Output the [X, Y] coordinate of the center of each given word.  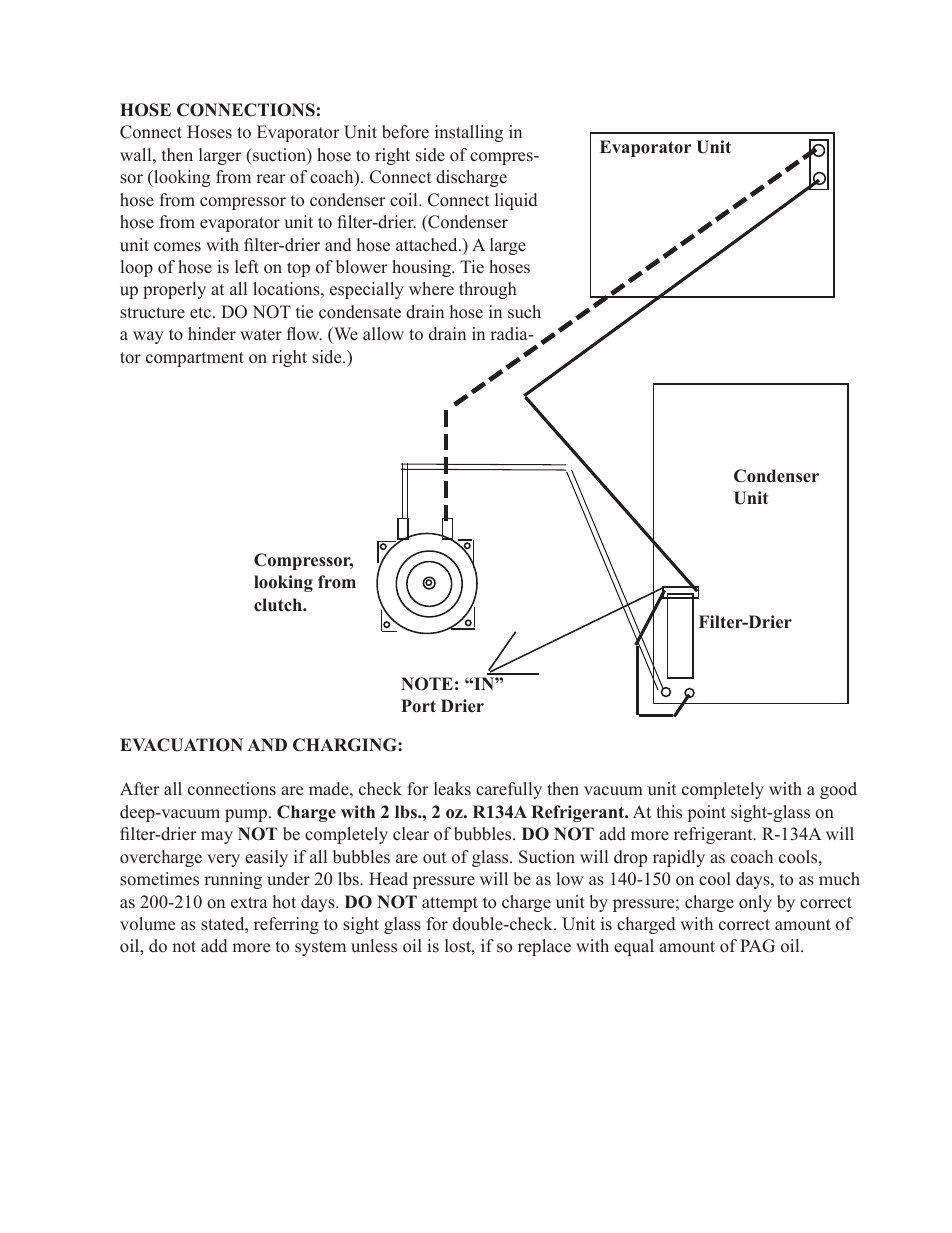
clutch [279, 605]
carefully [509, 790]
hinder [212, 334]
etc [202, 313]
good [838, 790]
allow [383, 333]
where [431, 289]
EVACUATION [181, 745]
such [524, 311]
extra [249, 903]
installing [469, 133]
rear [271, 179]
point [707, 813]
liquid [516, 201]
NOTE [427, 684]
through [488, 290]
